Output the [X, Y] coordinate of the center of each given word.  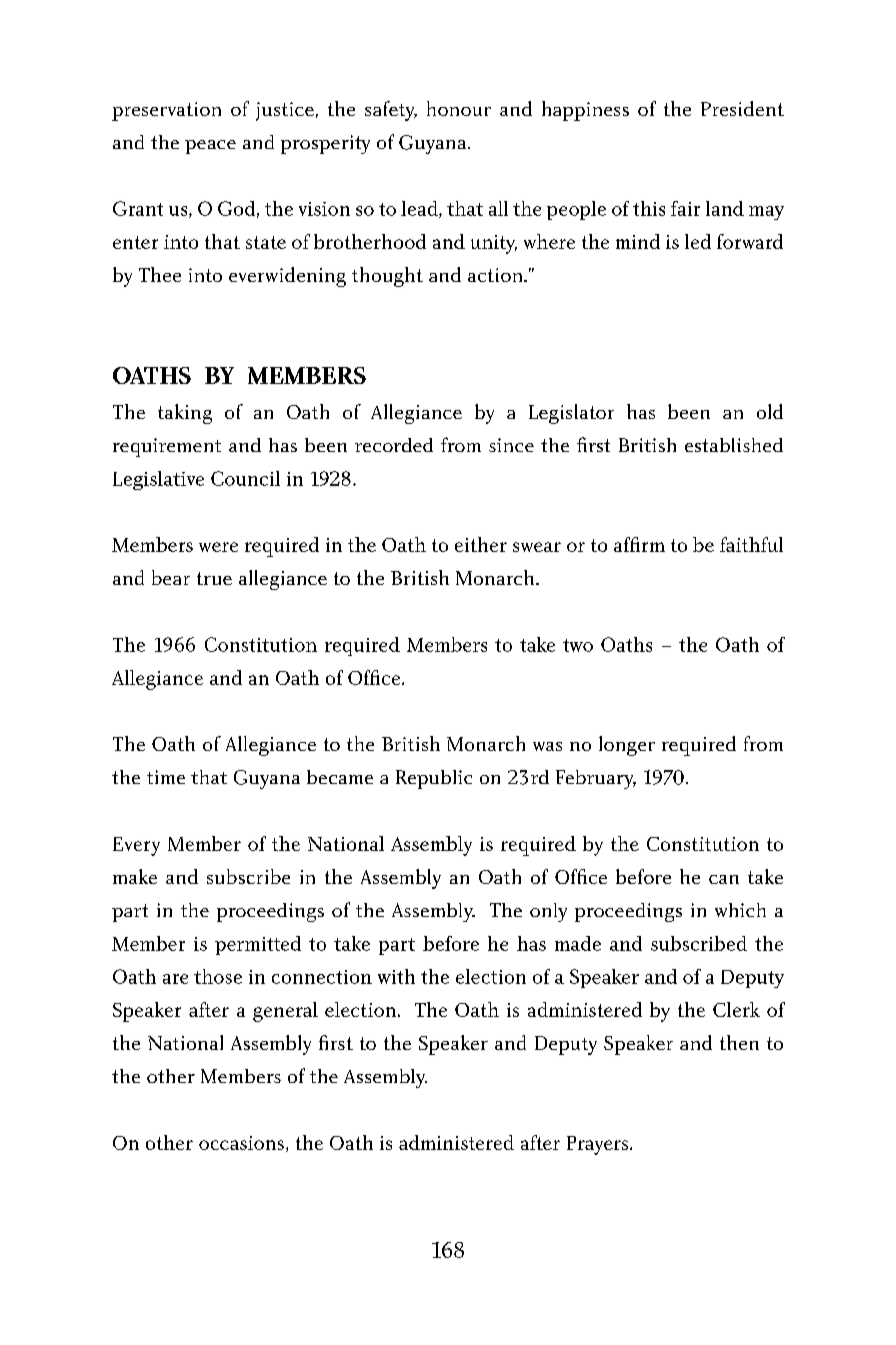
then [739, 1042]
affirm [639, 544]
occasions [241, 1143]
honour [459, 108]
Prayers [599, 1145]
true [214, 578]
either [481, 544]
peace [210, 147]
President [742, 108]
